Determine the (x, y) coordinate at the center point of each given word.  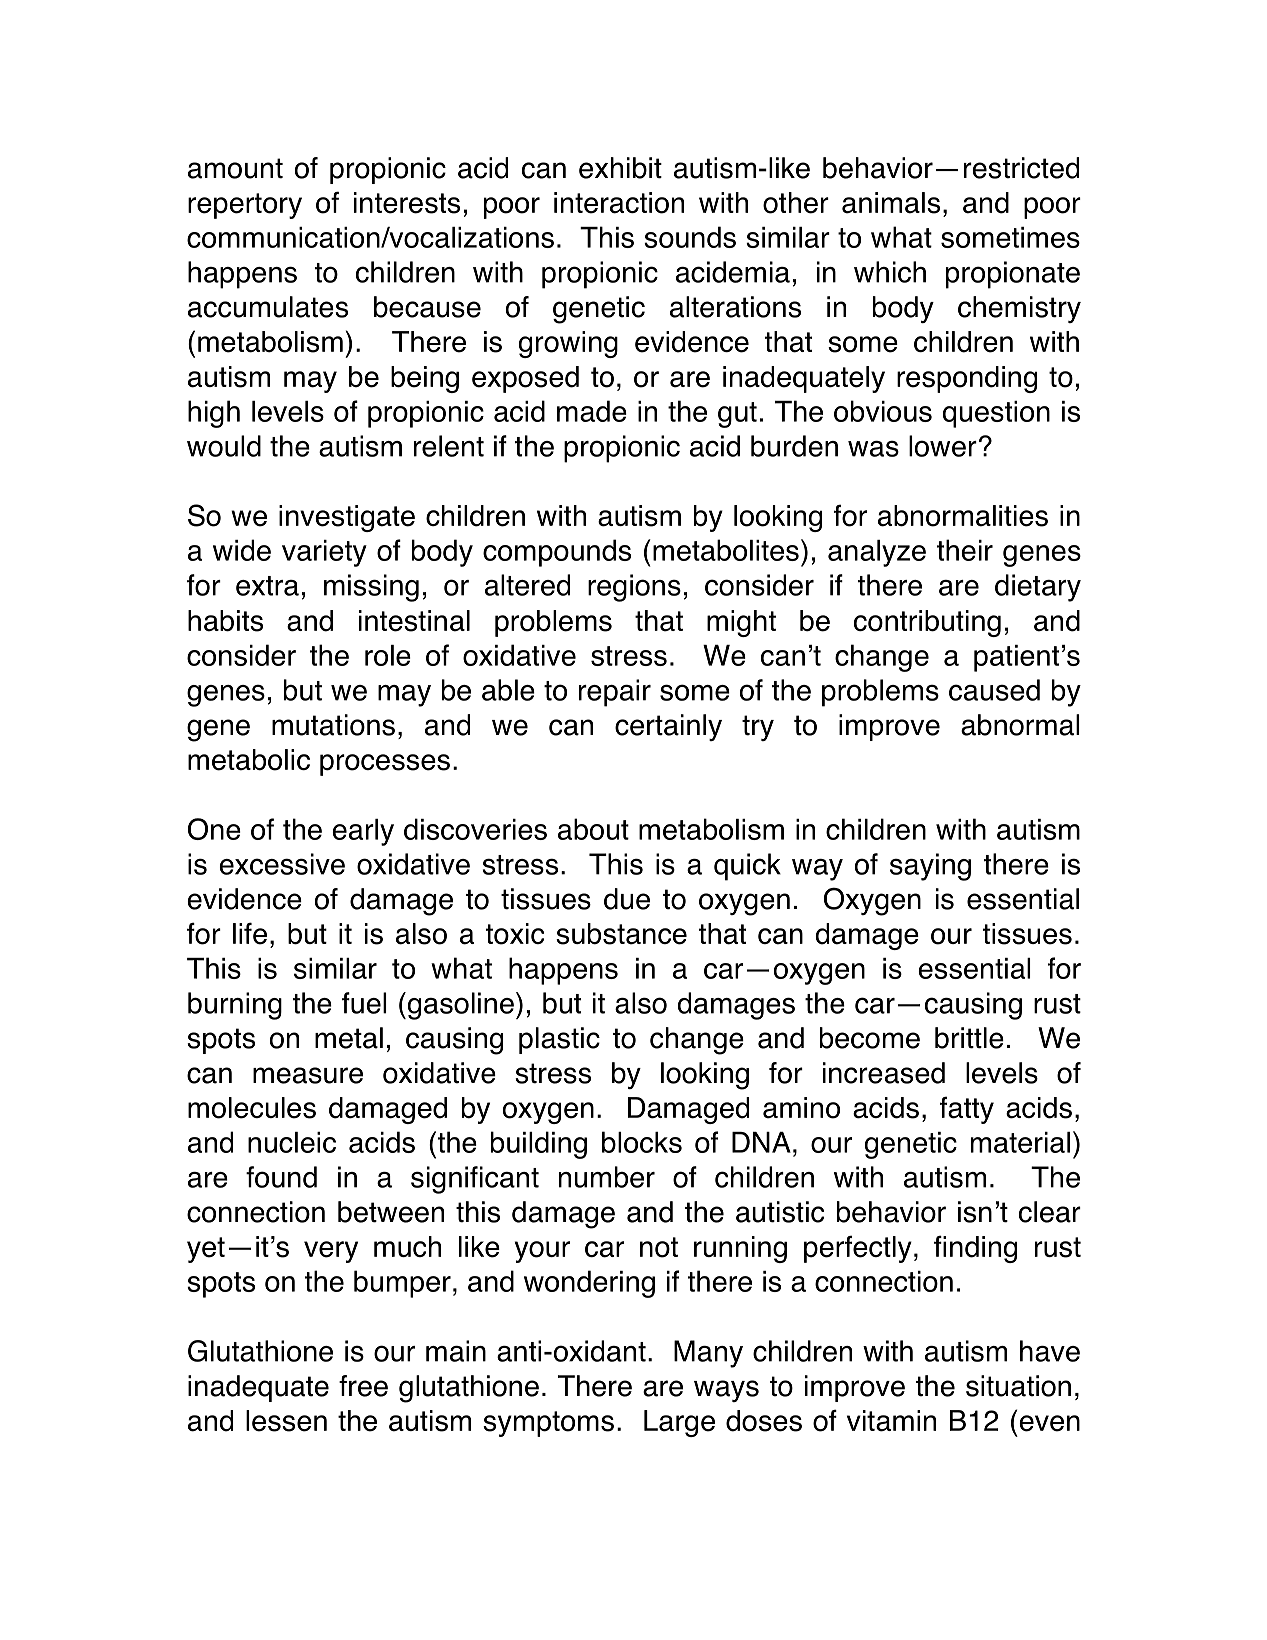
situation (1018, 1386)
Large (679, 1423)
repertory (245, 206)
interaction (619, 203)
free (363, 1386)
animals (891, 203)
